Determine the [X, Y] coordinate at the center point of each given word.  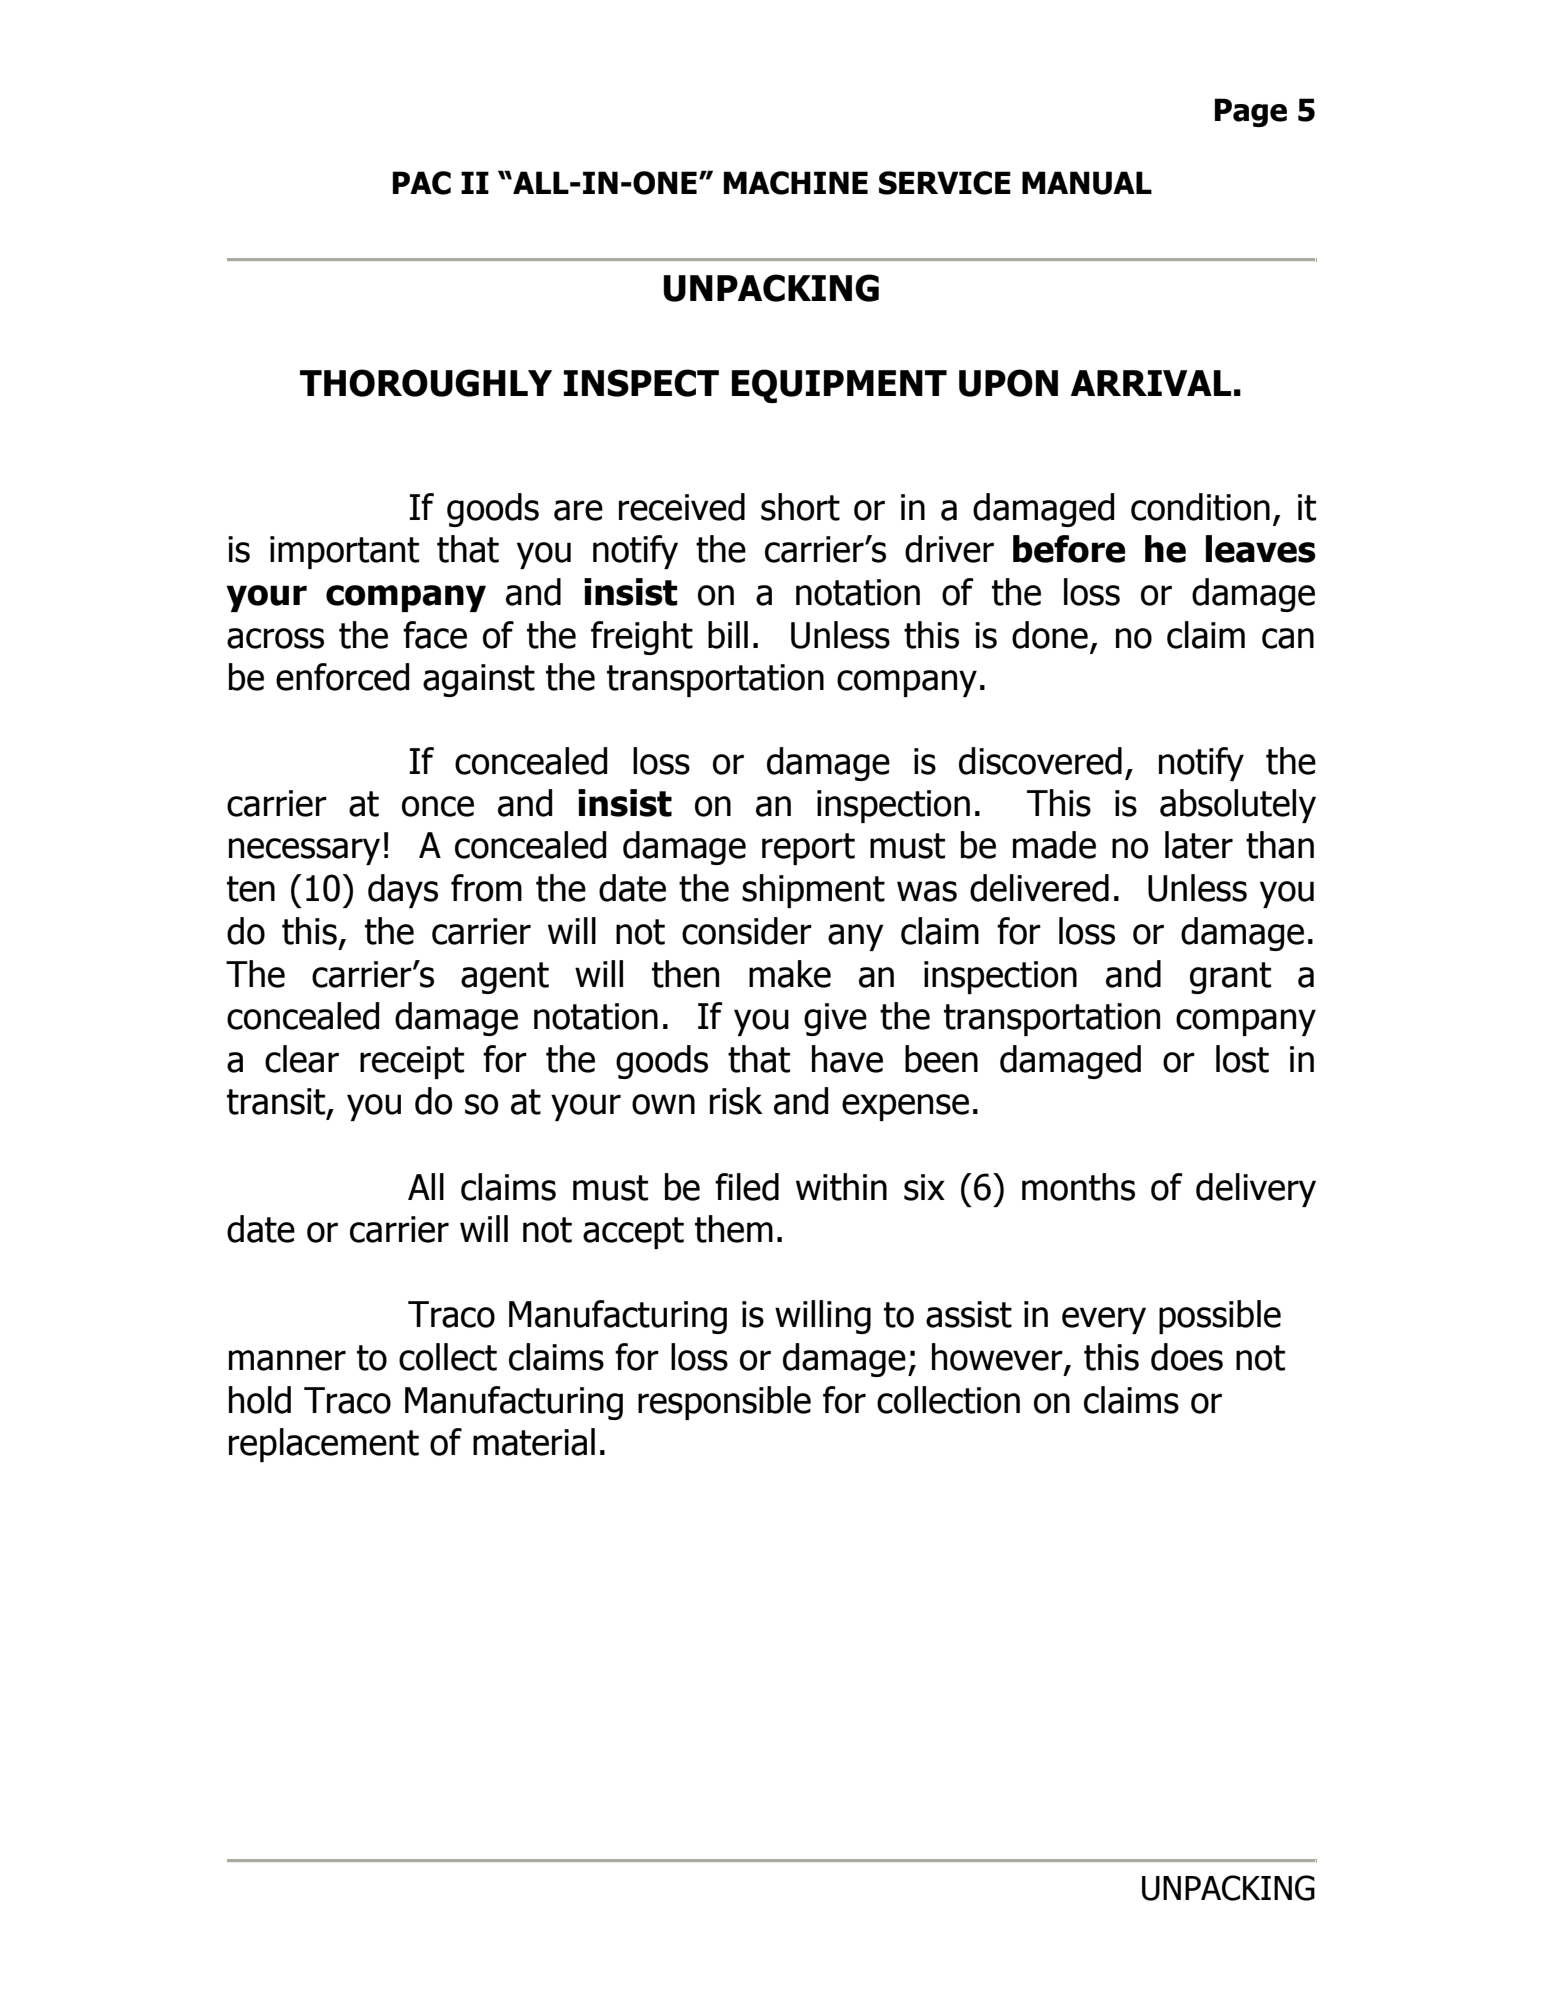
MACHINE [796, 183]
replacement [324, 1445]
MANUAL [1087, 183]
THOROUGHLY [426, 383]
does [1187, 1357]
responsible [724, 1403]
